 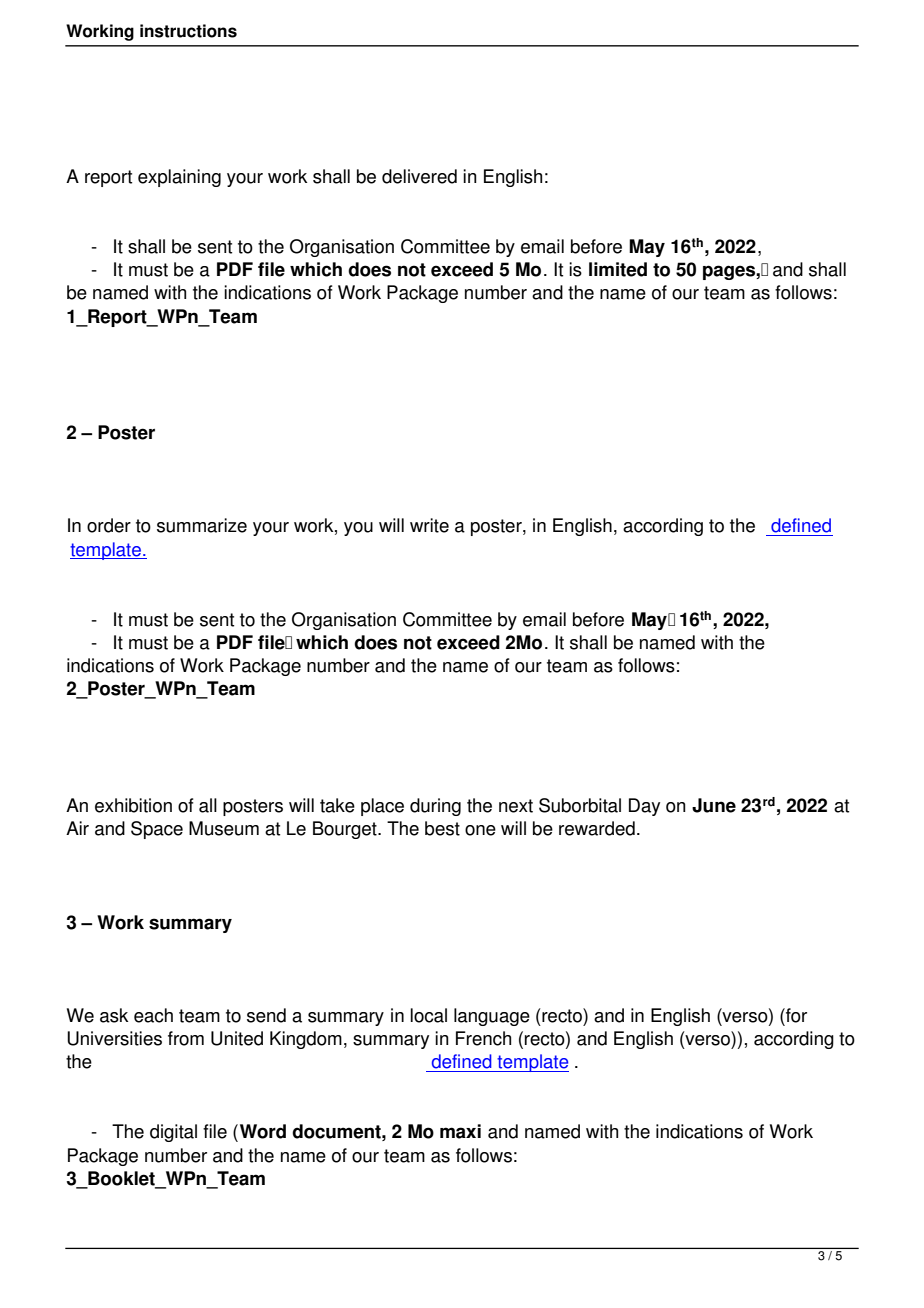 I want to click on limited, so click(x=618, y=269).
